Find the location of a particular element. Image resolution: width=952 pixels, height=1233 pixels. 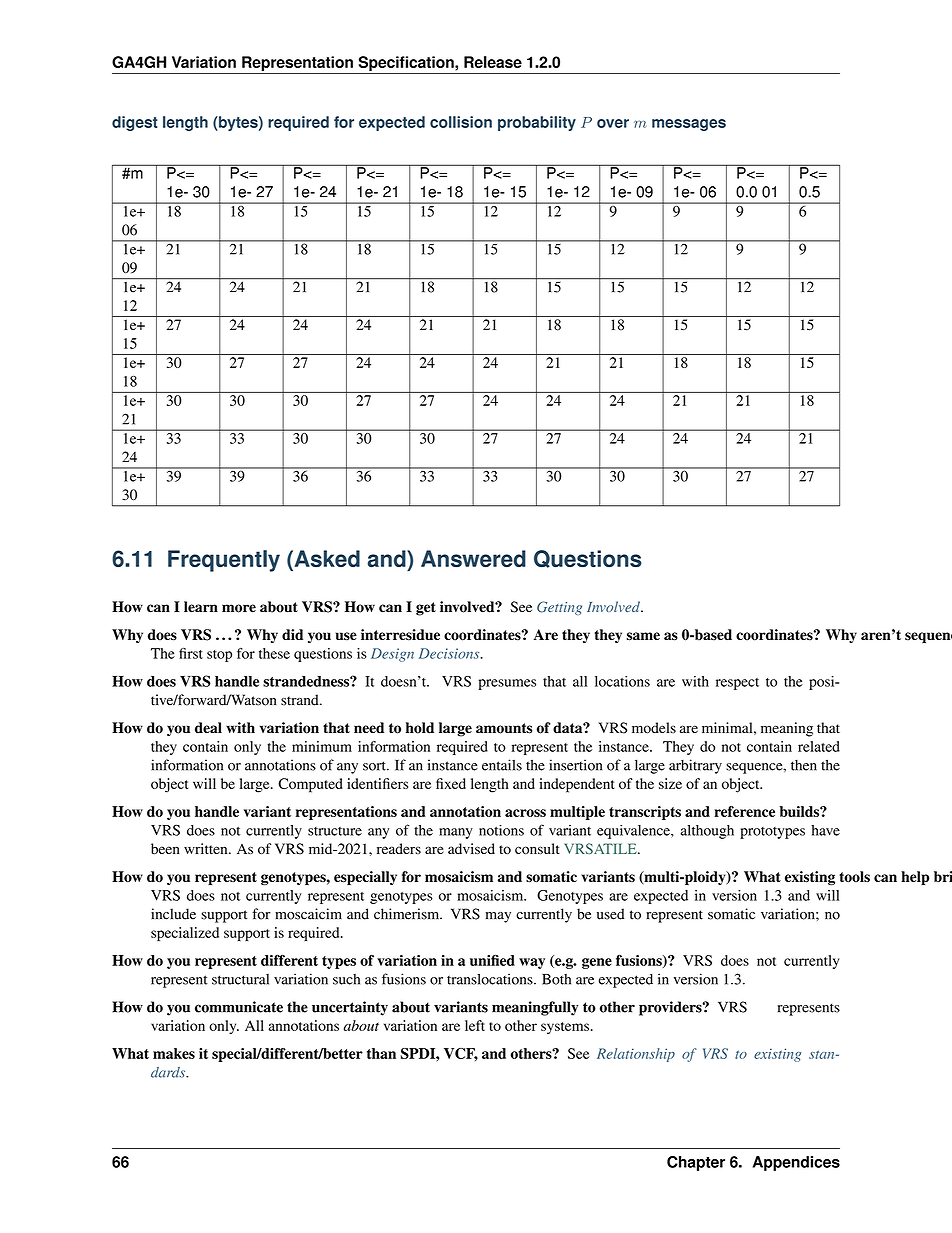

consult is located at coordinates (537, 849).
